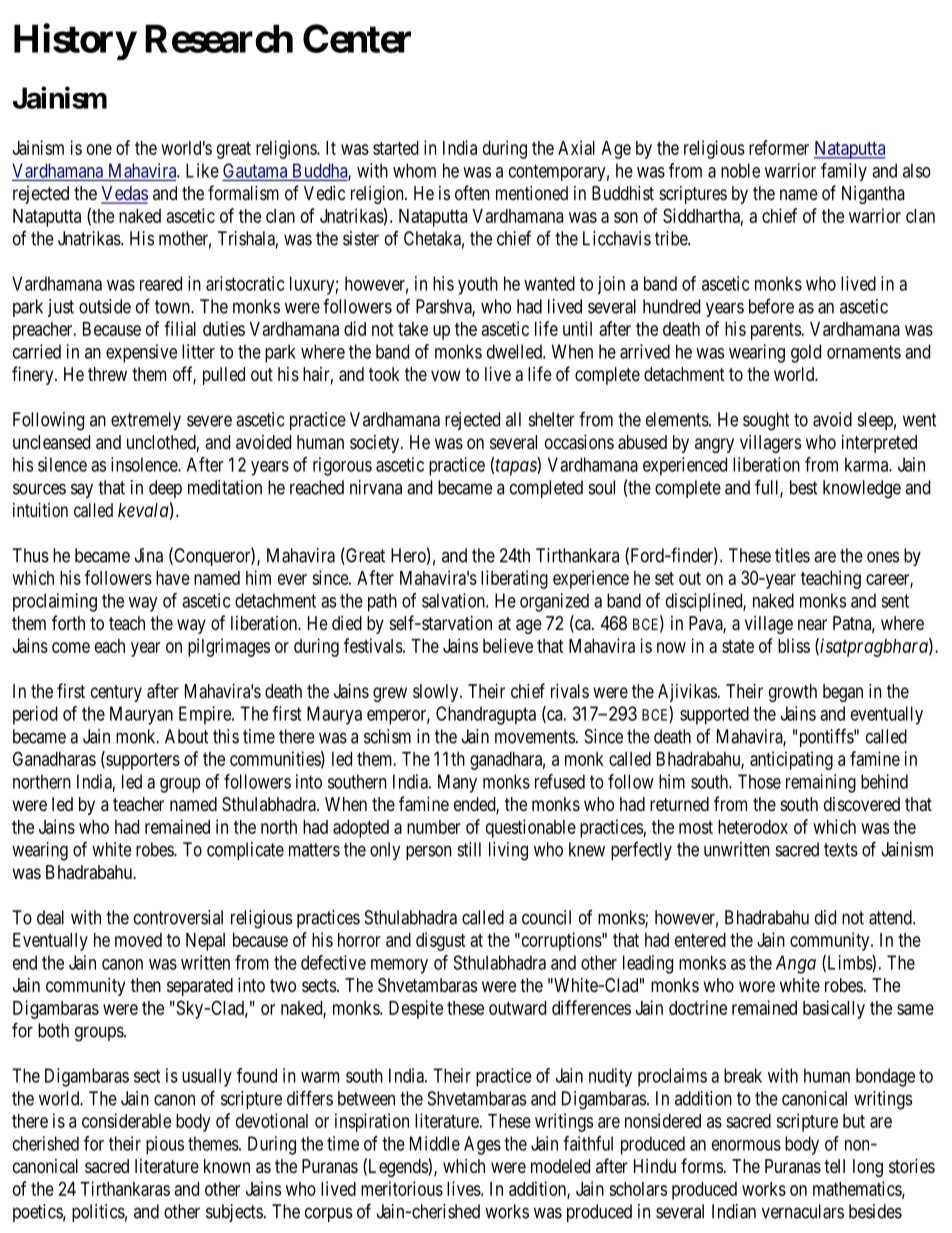  What do you see at coordinates (779, 147) in the screenshot?
I see `reformer` at bounding box center [779, 147].
